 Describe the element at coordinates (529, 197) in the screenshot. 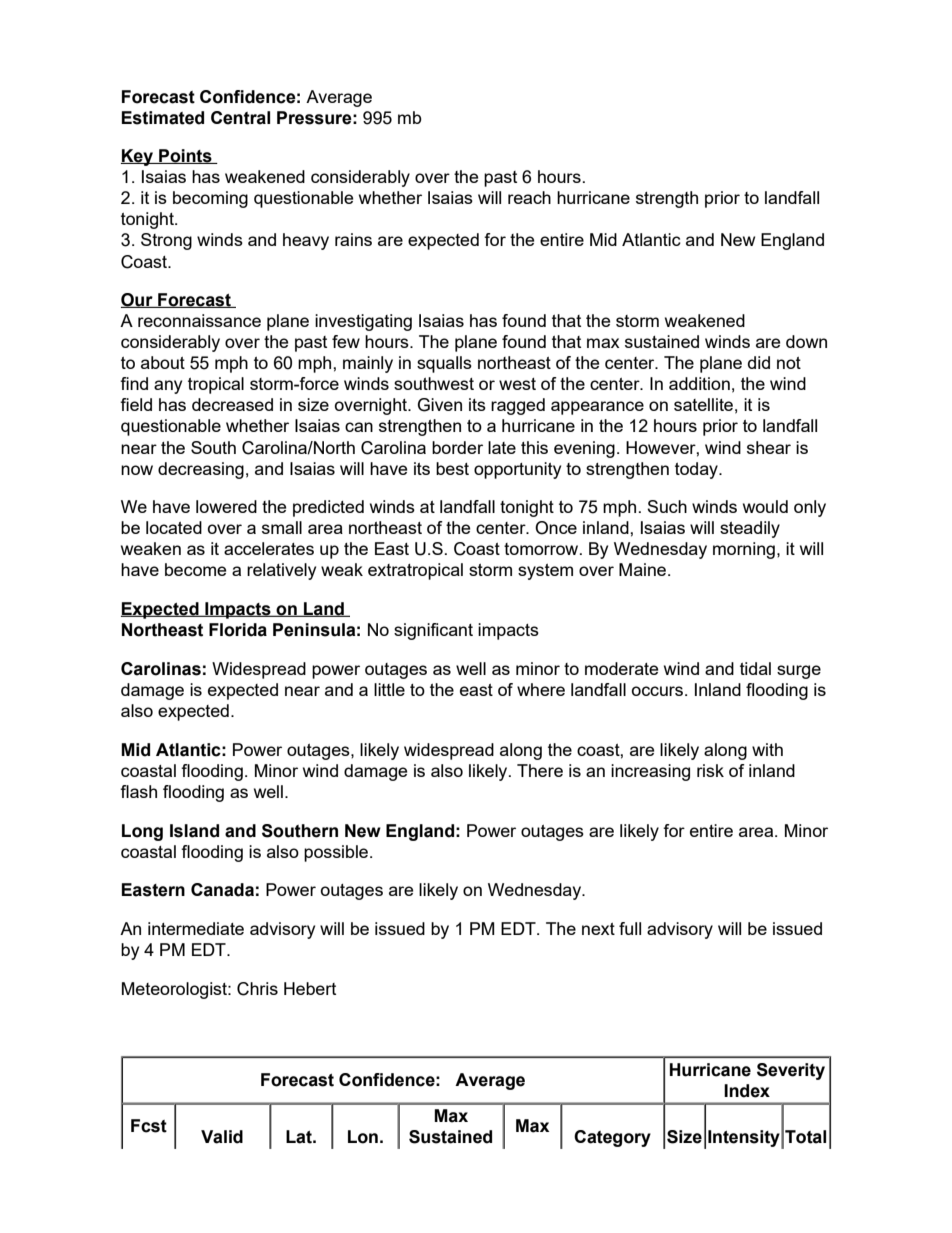

I see `reach` at that location.
